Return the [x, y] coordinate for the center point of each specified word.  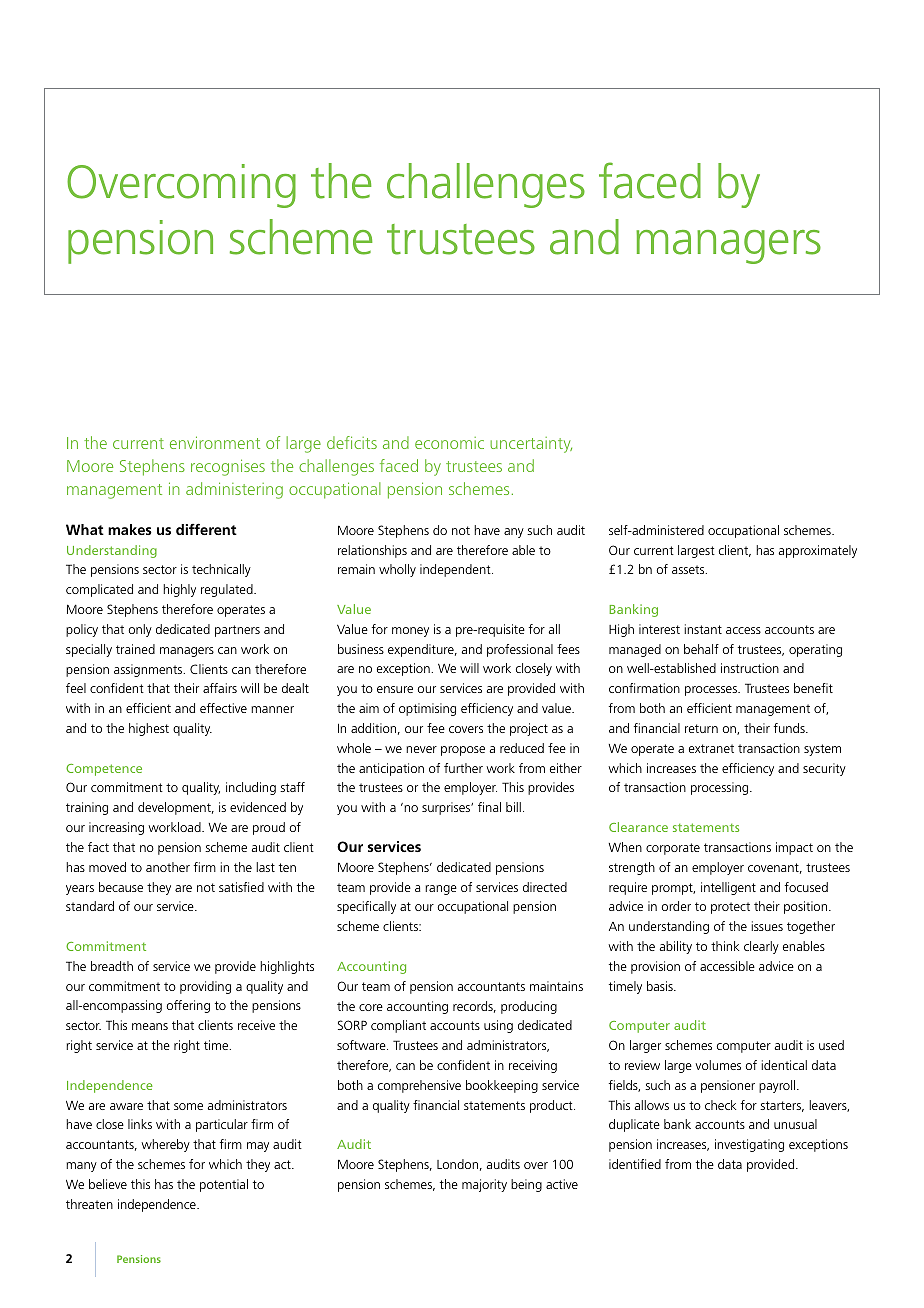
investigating [749, 1145]
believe [108, 1184]
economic [449, 443]
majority [484, 1185]
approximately [818, 551]
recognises [228, 467]
